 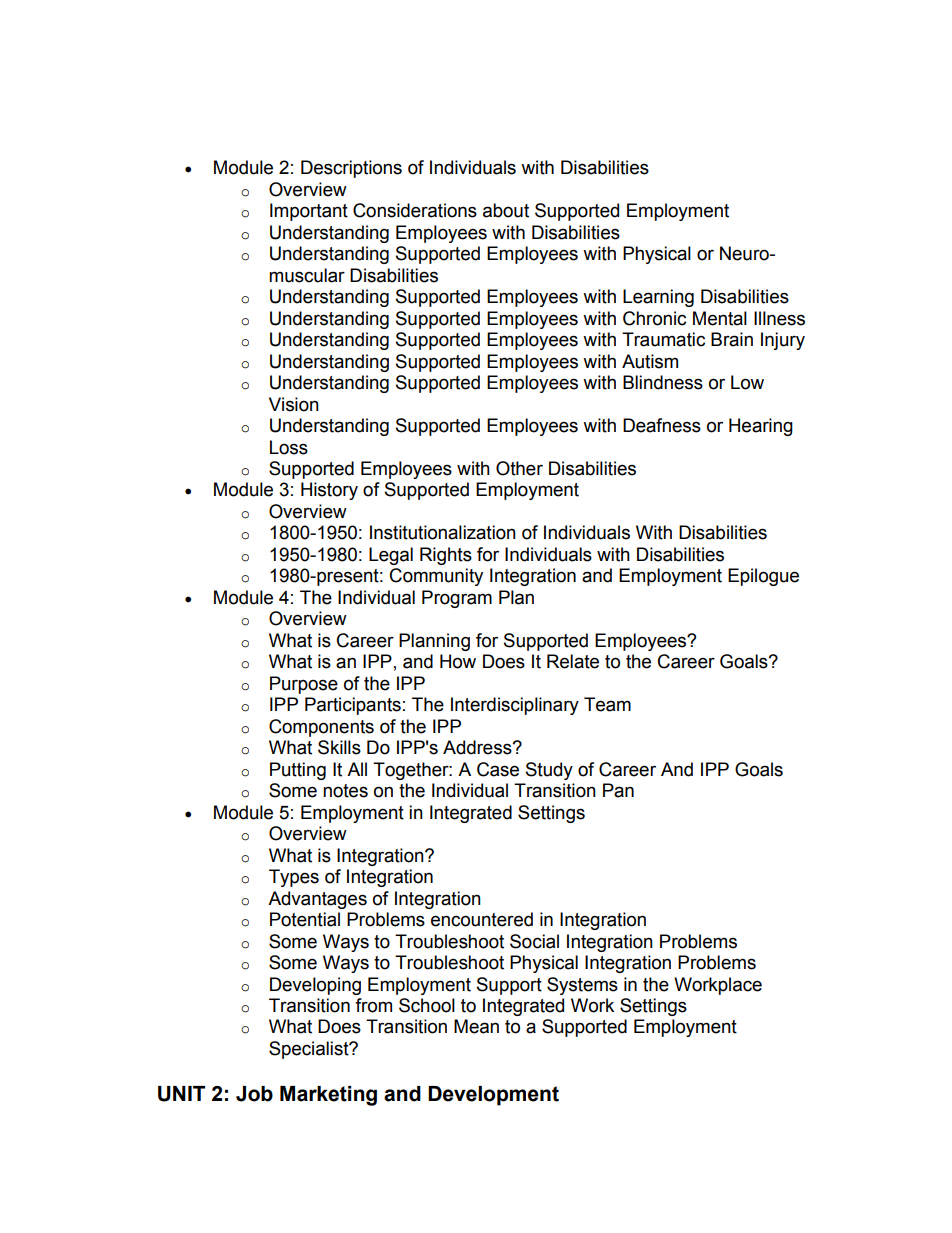 I want to click on Putting, so click(x=298, y=771).
